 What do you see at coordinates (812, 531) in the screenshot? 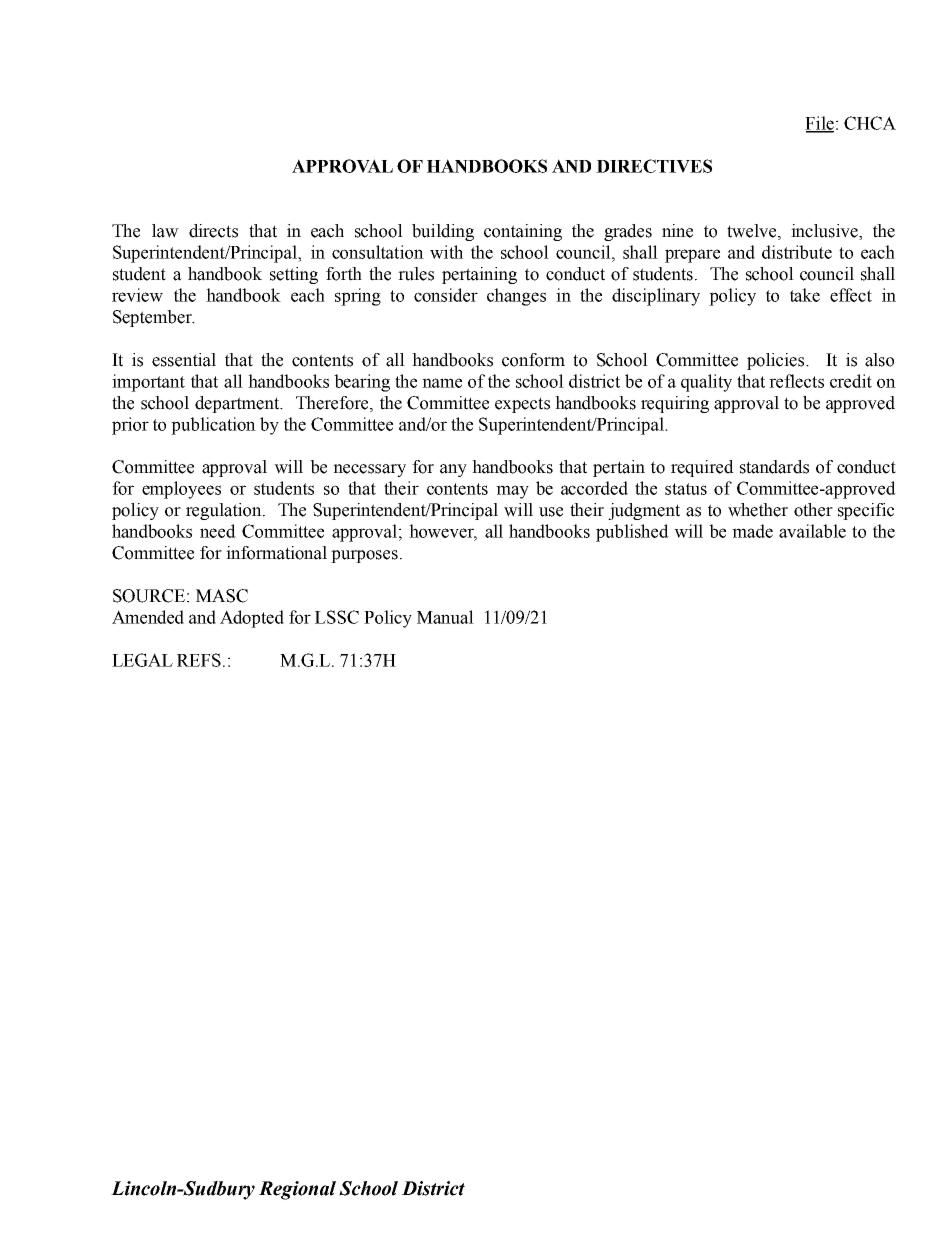
I see `available` at bounding box center [812, 531].
